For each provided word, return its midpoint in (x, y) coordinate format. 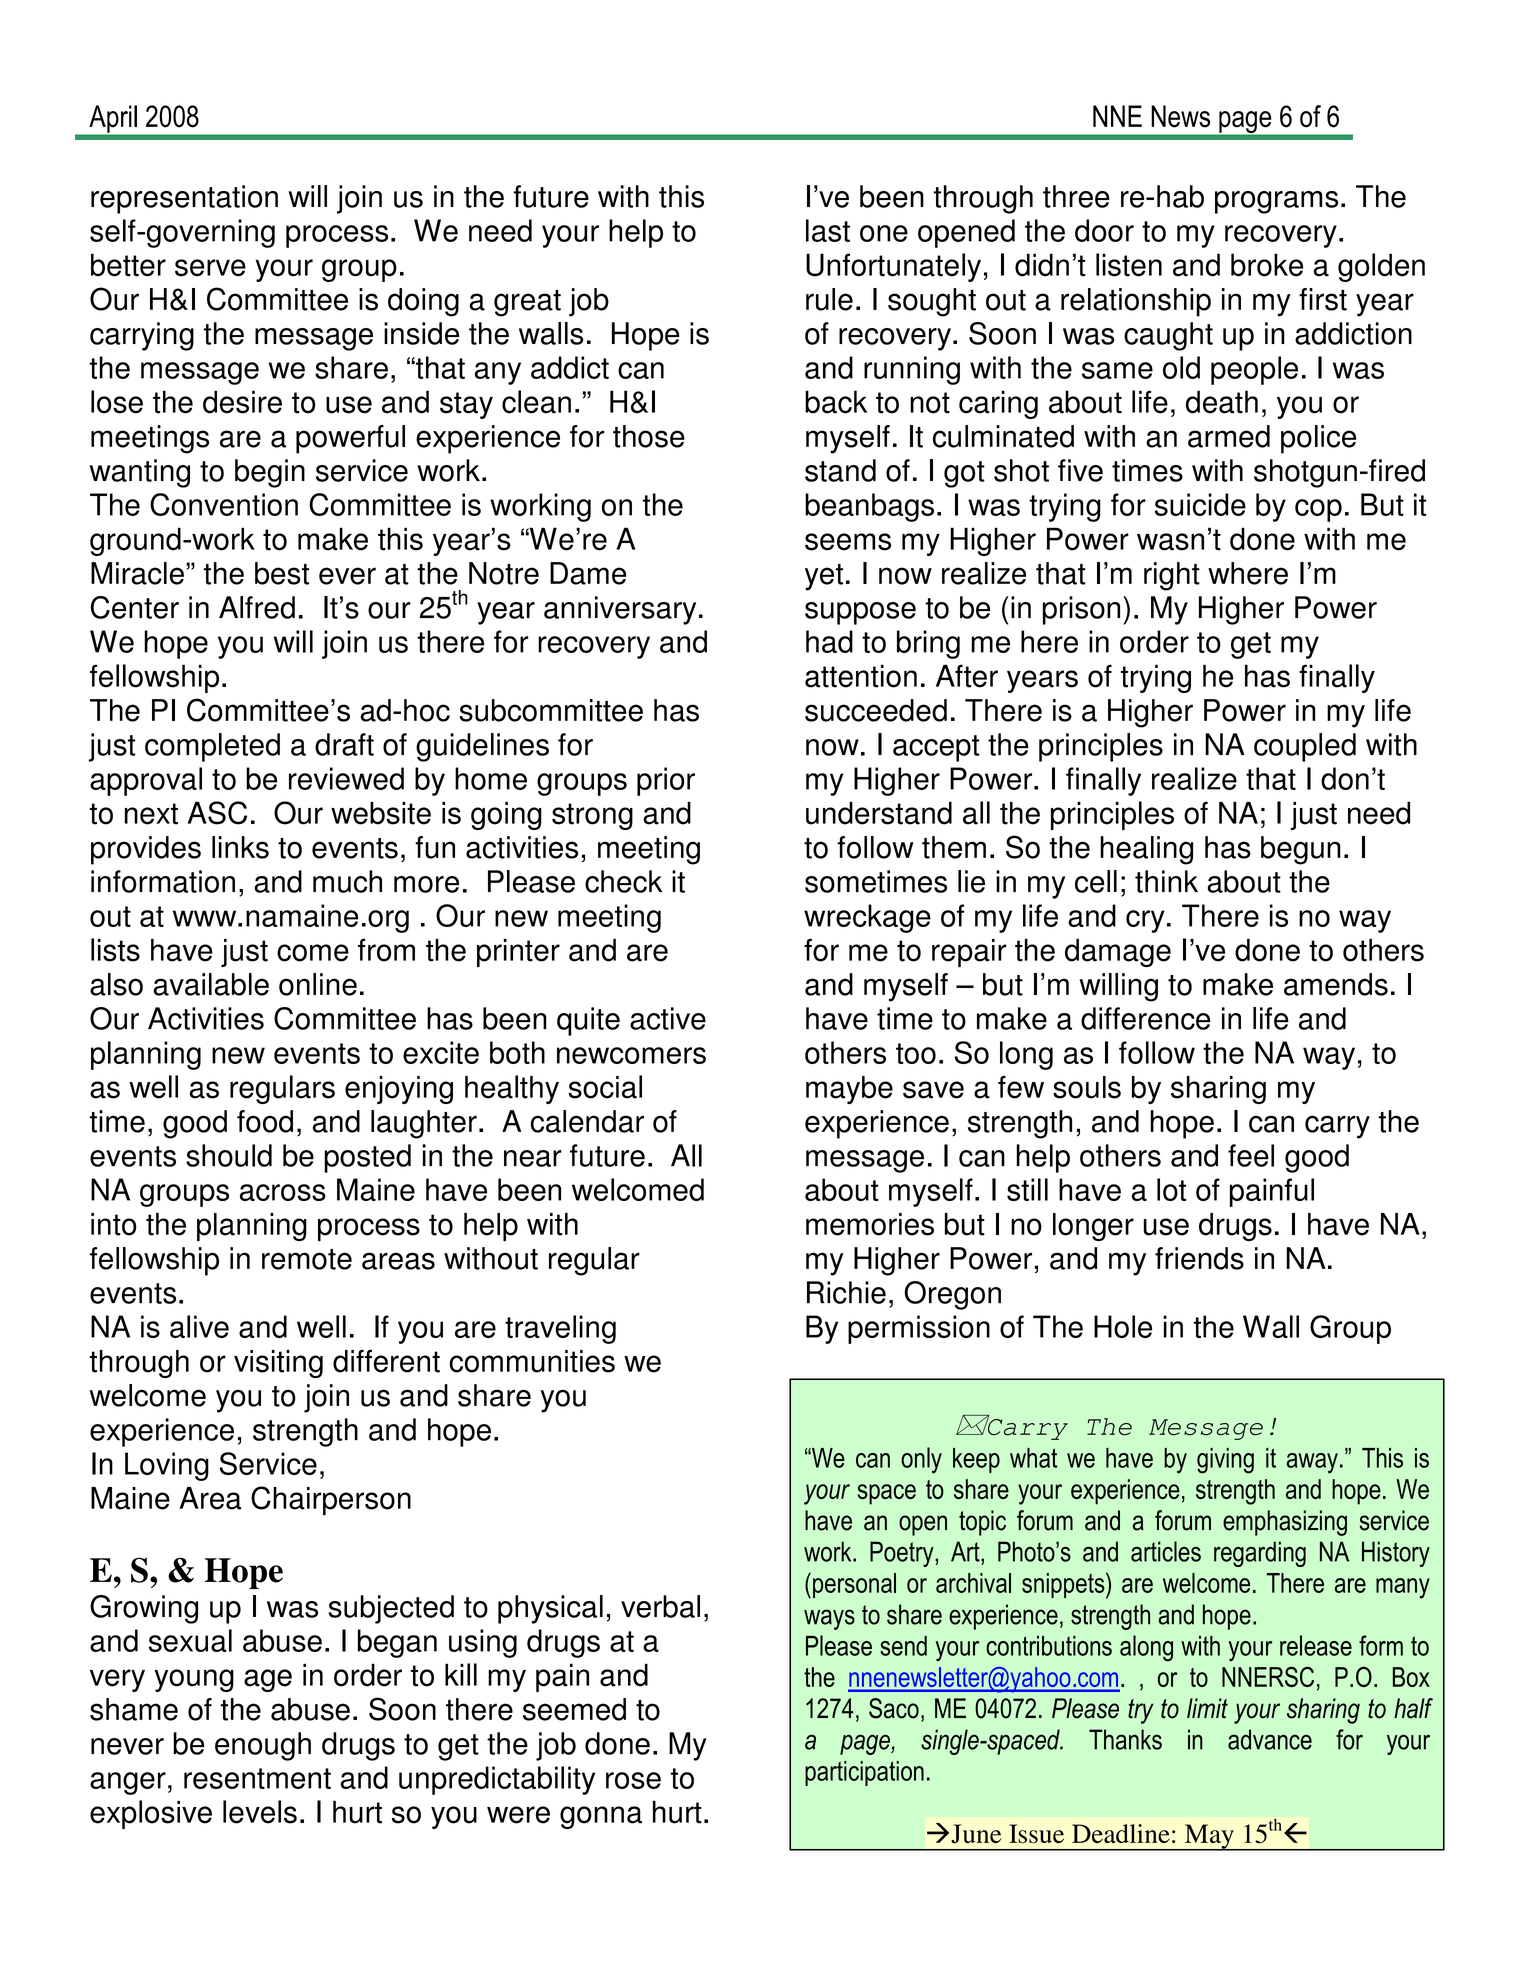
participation (864, 1773)
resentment (257, 1778)
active (668, 1018)
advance (1270, 1739)
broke (1267, 265)
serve (210, 268)
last (828, 230)
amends (1336, 984)
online (318, 984)
